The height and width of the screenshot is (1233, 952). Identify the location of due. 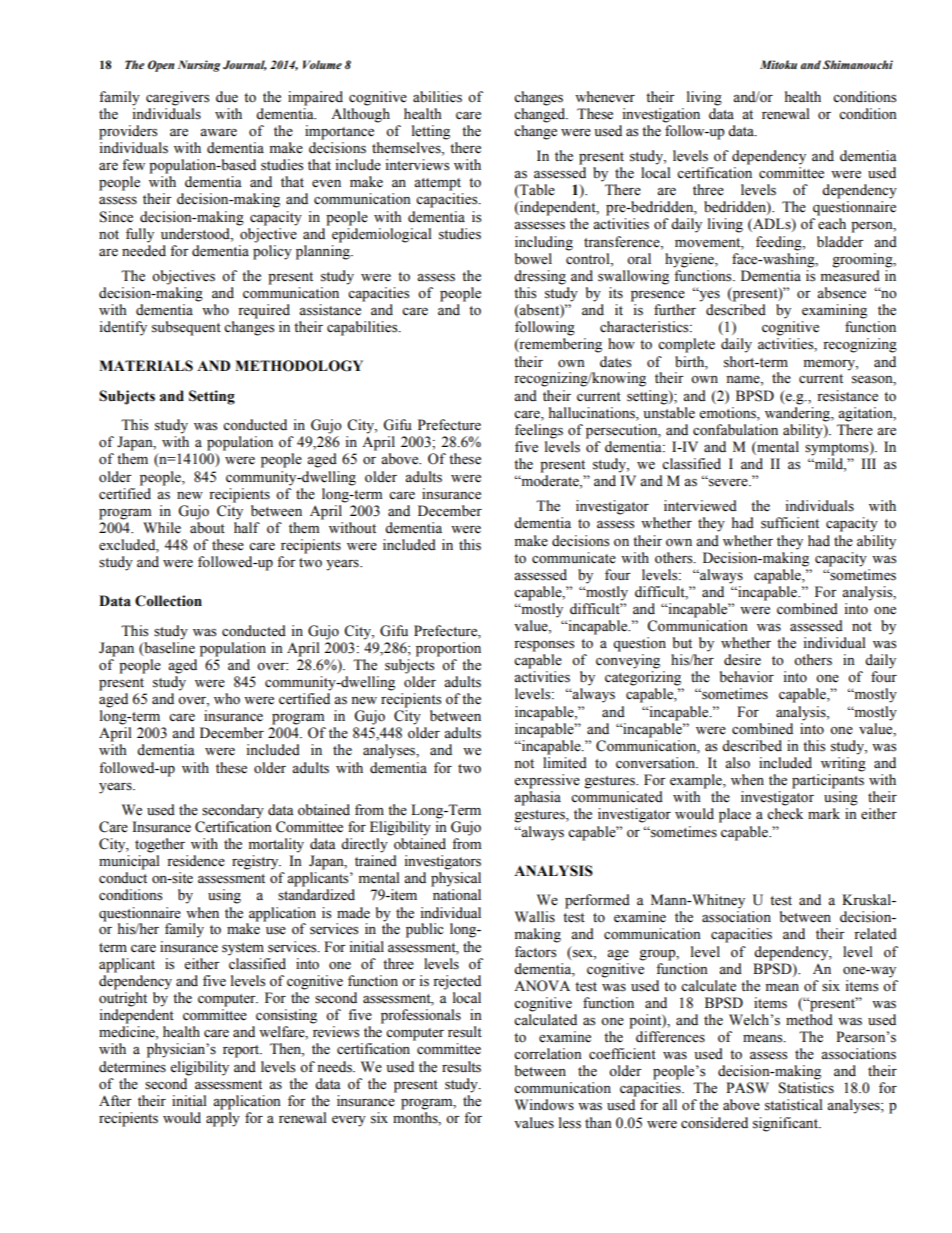
(227, 97).
